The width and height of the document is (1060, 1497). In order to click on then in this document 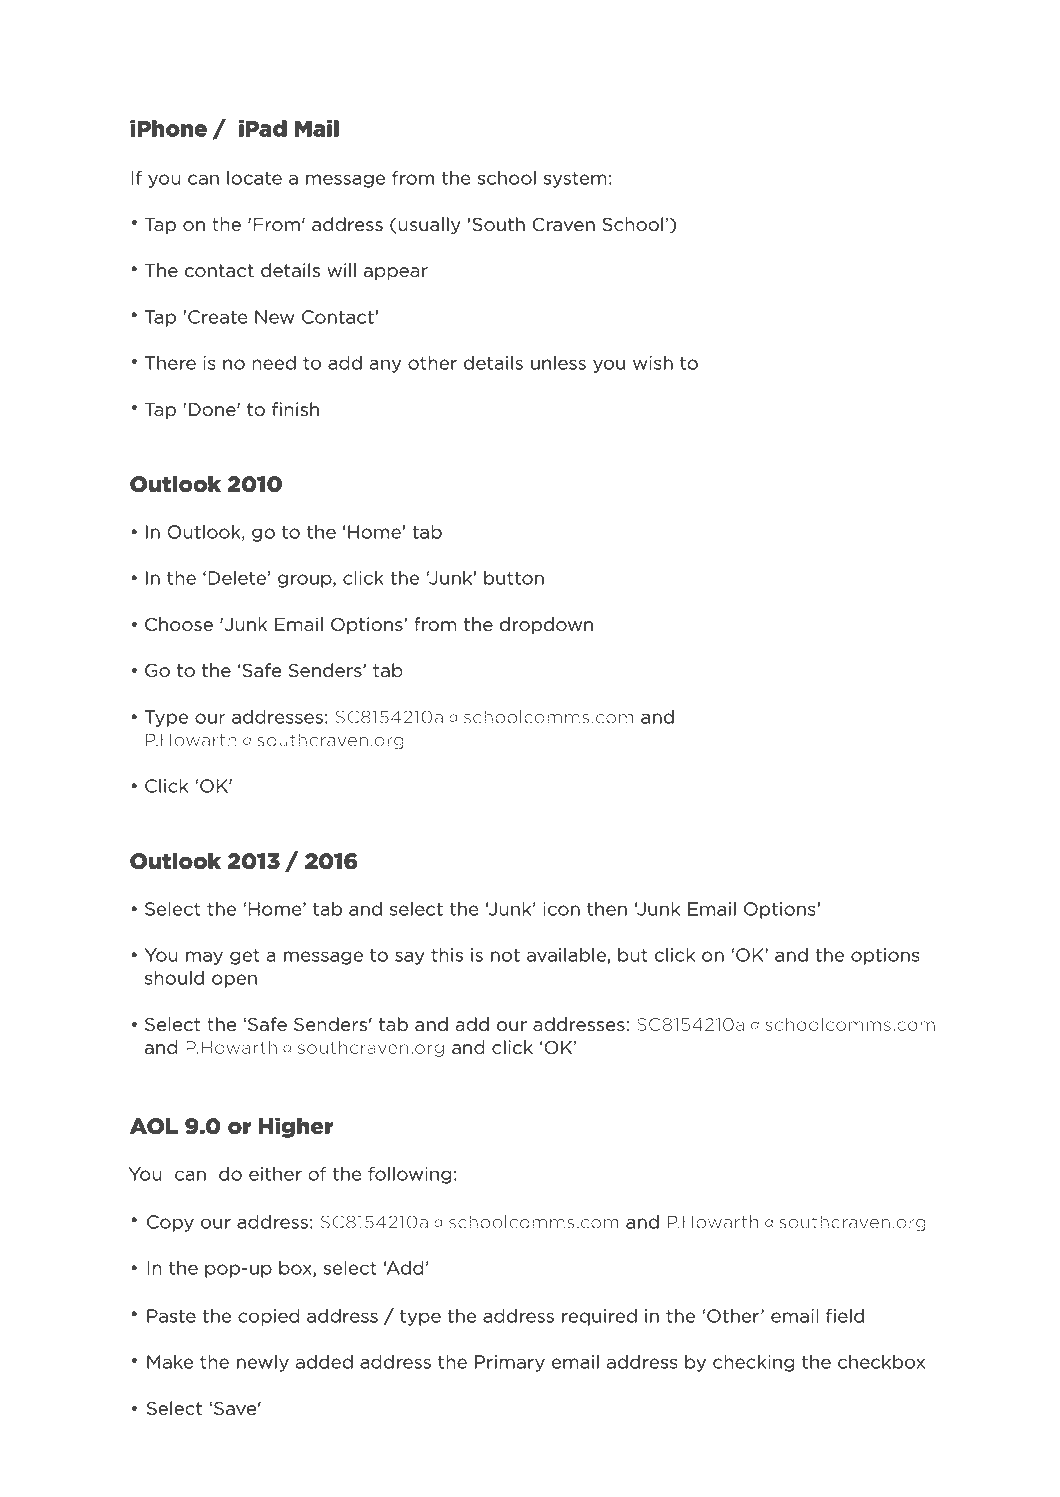, I will do `click(607, 909)`.
